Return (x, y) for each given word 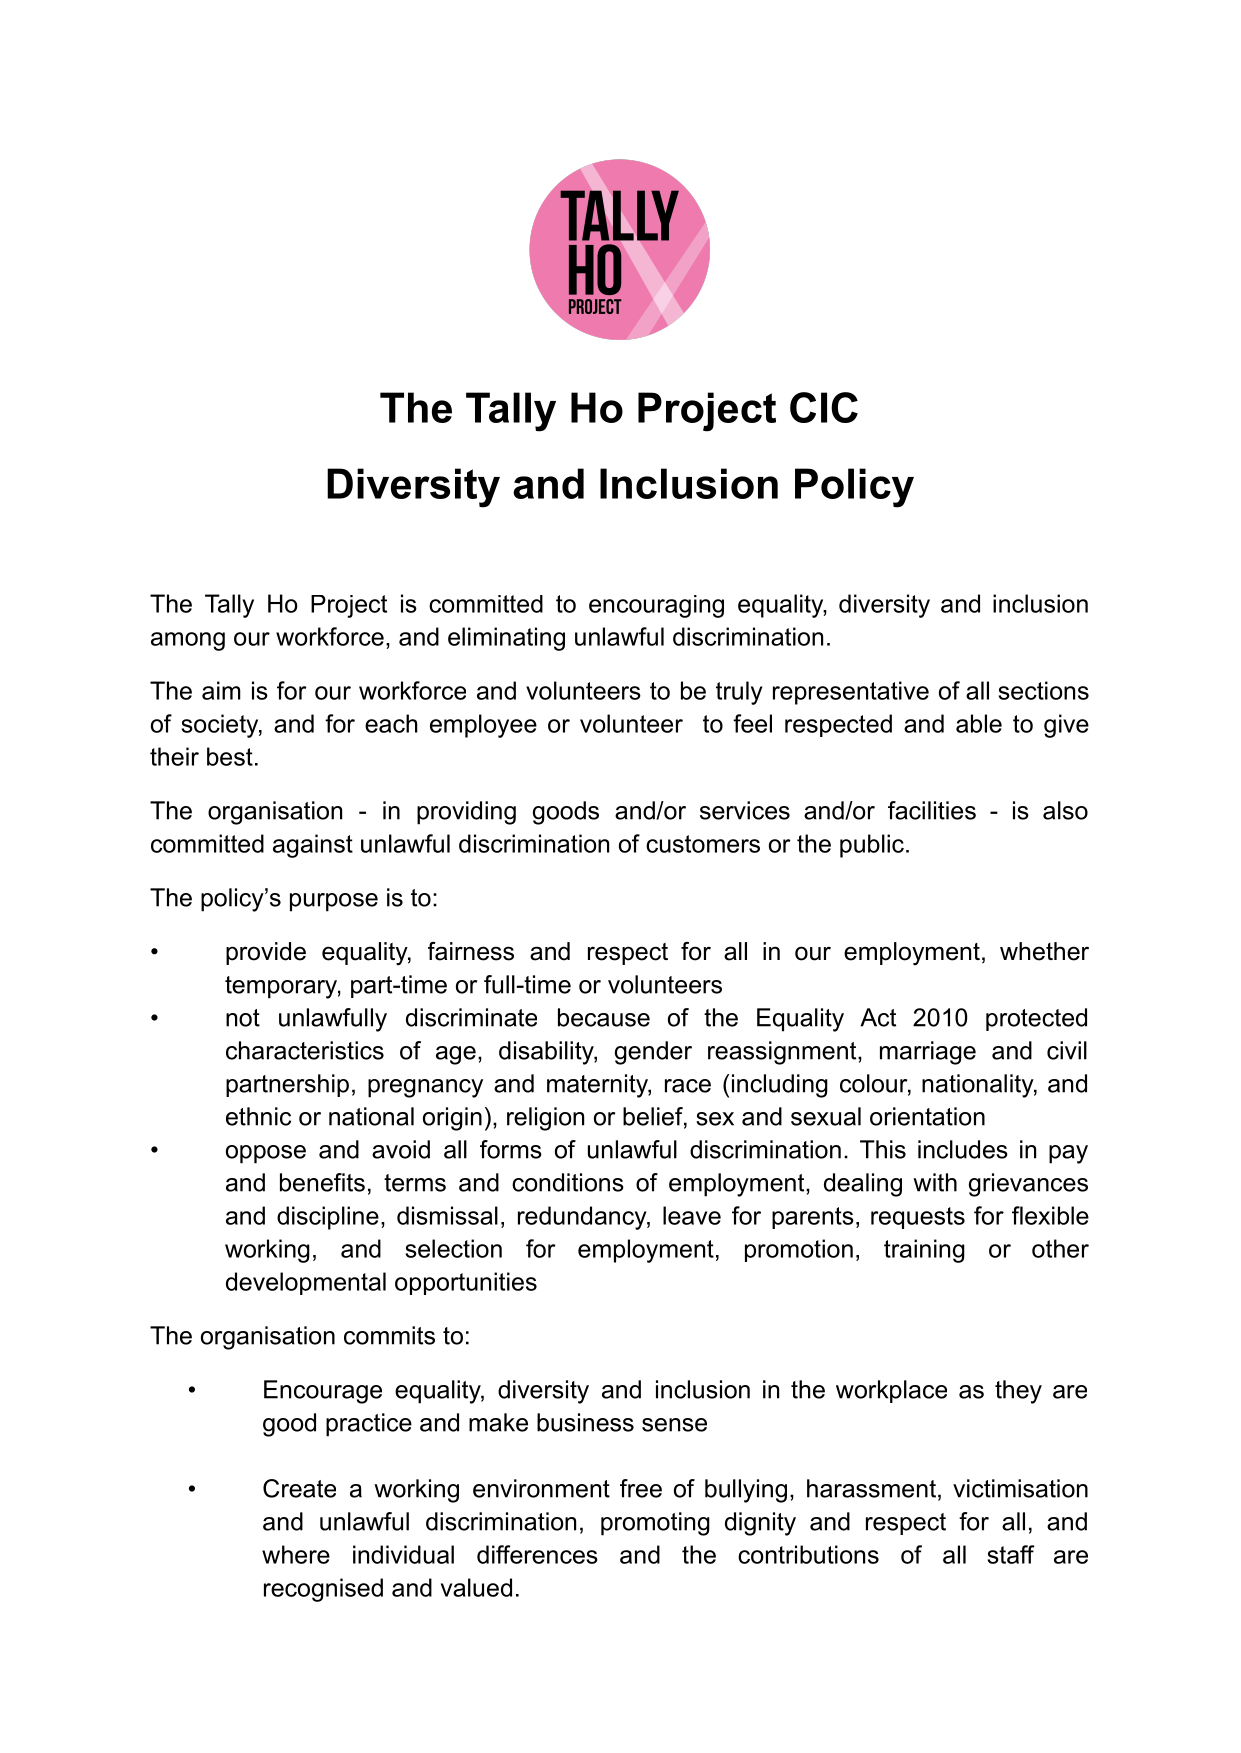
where (296, 1554)
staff (1010, 1554)
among (188, 641)
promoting (655, 1524)
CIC (824, 407)
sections (1043, 690)
